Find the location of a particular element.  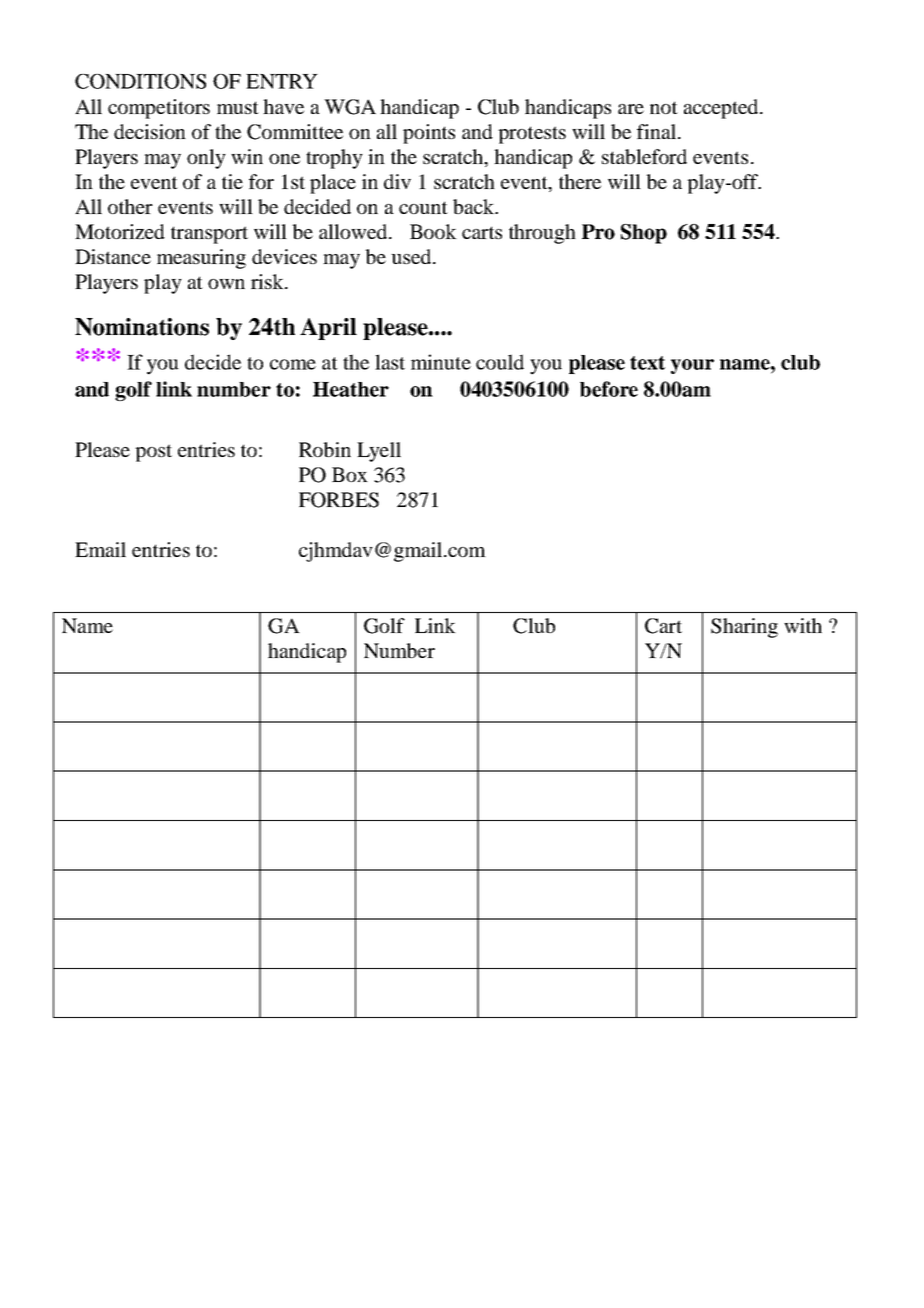

competitors is located at coordinates (159, 109).
